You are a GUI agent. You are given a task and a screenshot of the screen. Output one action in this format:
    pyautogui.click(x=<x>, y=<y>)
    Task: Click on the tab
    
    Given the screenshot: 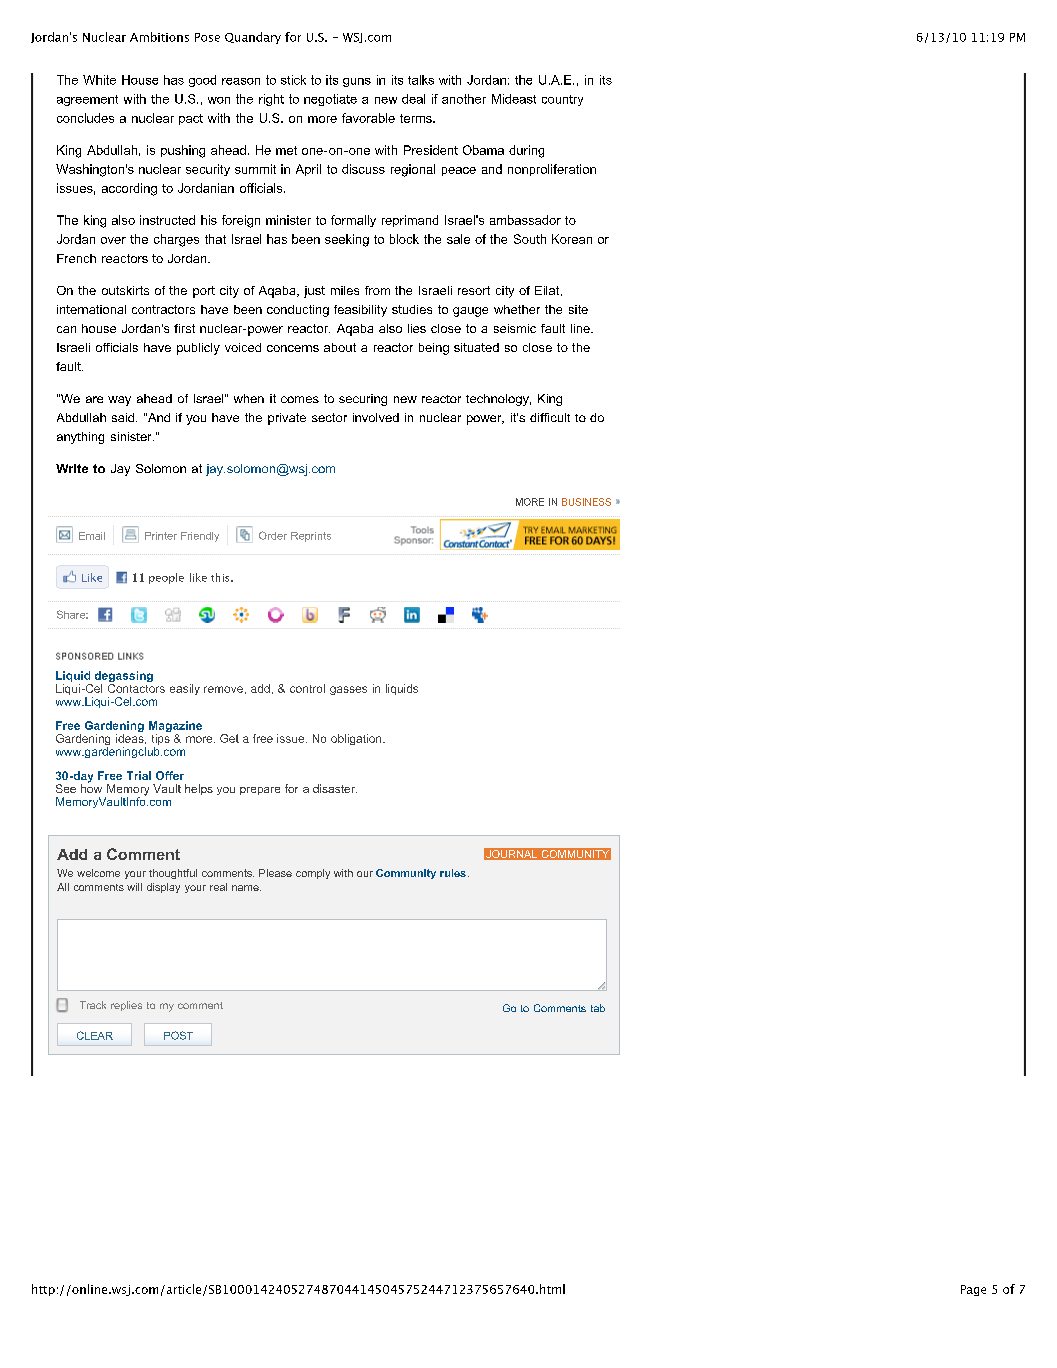 What is the action you would take?
    pyautogui.click(x=598, y=1008)
